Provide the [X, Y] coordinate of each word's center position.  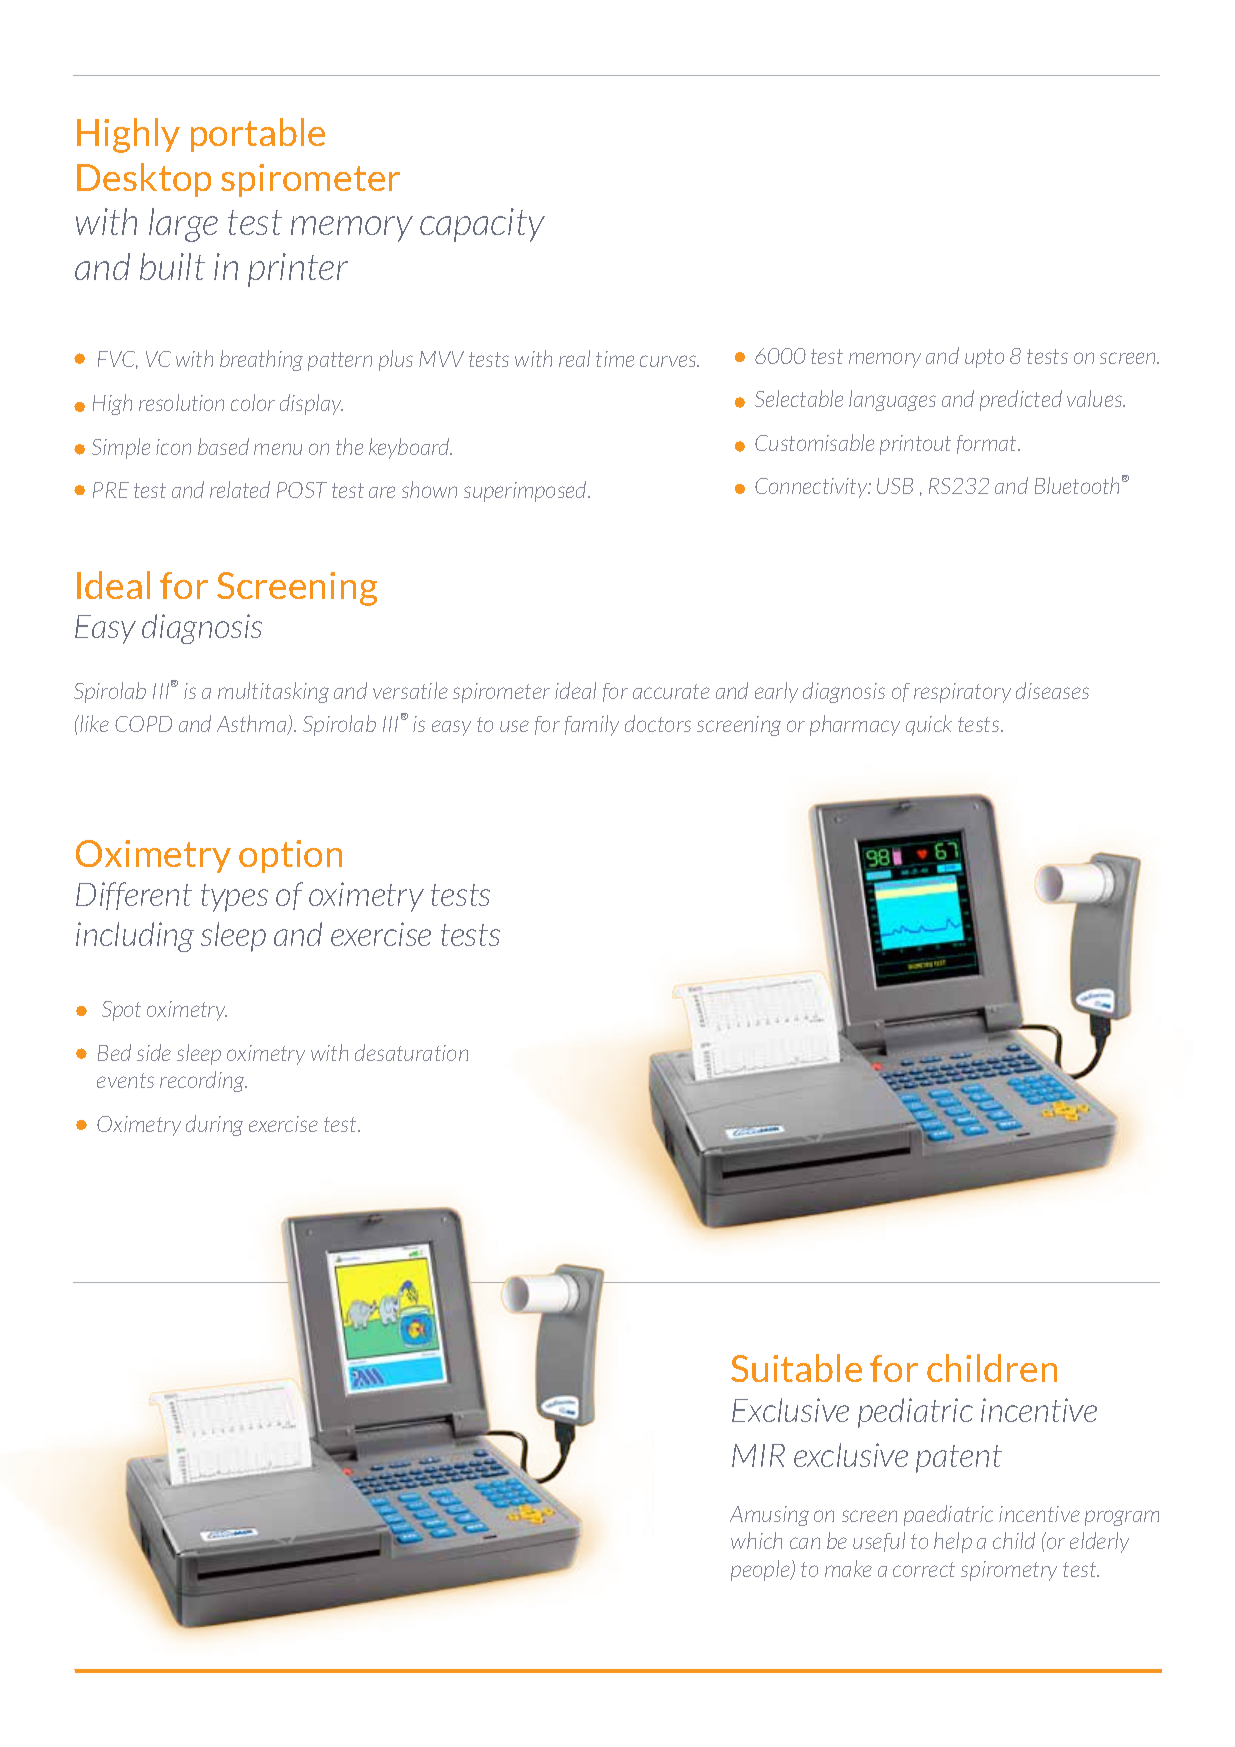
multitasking [273, 692]
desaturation [411, 1052]
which [756, 1540]
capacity [482, 225]
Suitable [796, 1368]
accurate [671, 691]
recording [203, 1081]
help [953, 1542]
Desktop [144, 180]
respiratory [962, 693]
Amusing [769, 1516]
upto [984, 358]
